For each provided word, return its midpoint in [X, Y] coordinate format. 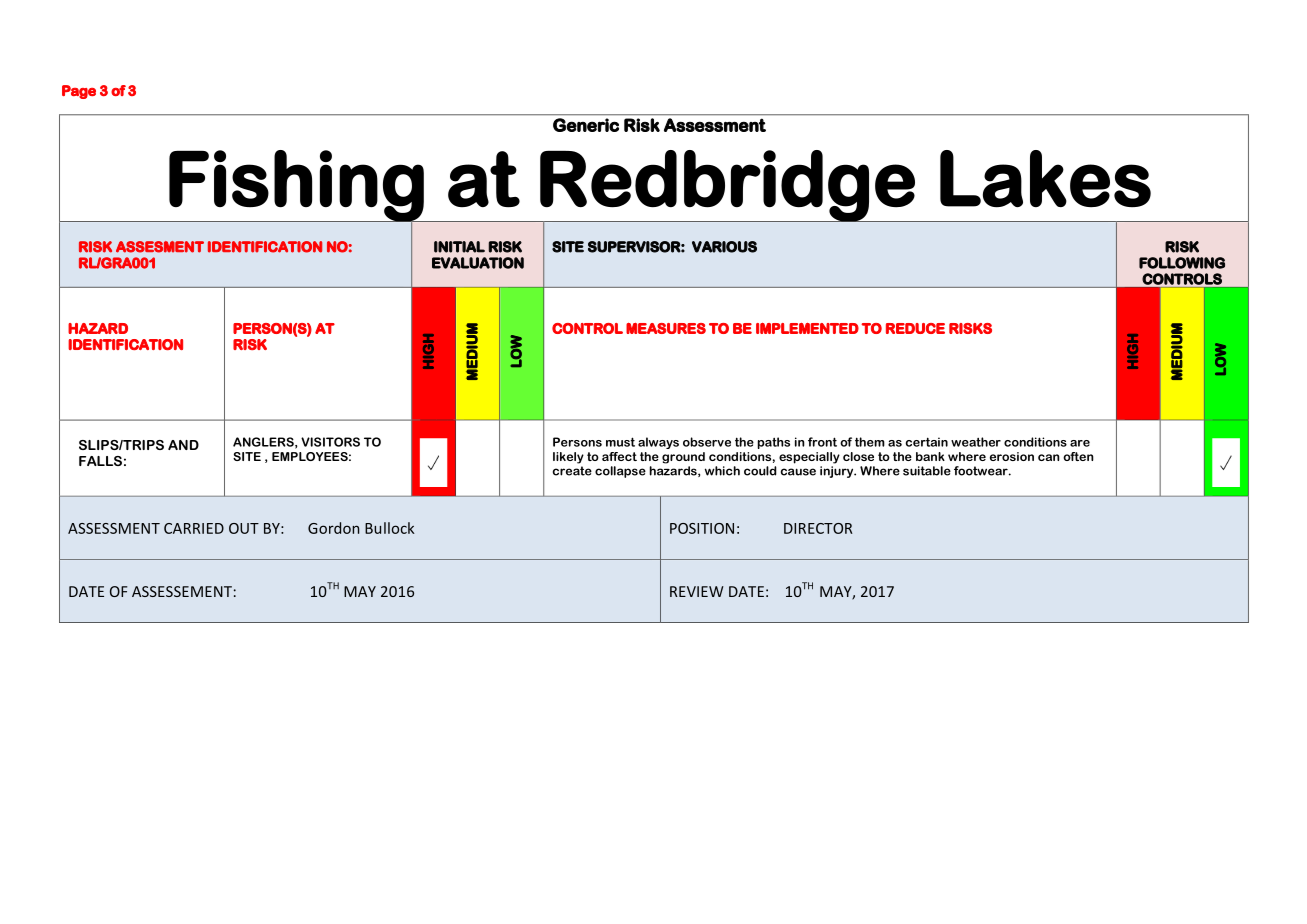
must [620, 442]
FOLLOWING [1182, 263]
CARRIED [194, 528]
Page [79, 92]
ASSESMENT [160, 247]
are [1080, 443]
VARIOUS [724, 247]
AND [183, 445]
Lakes [1045, 179]
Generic [586, 125]
